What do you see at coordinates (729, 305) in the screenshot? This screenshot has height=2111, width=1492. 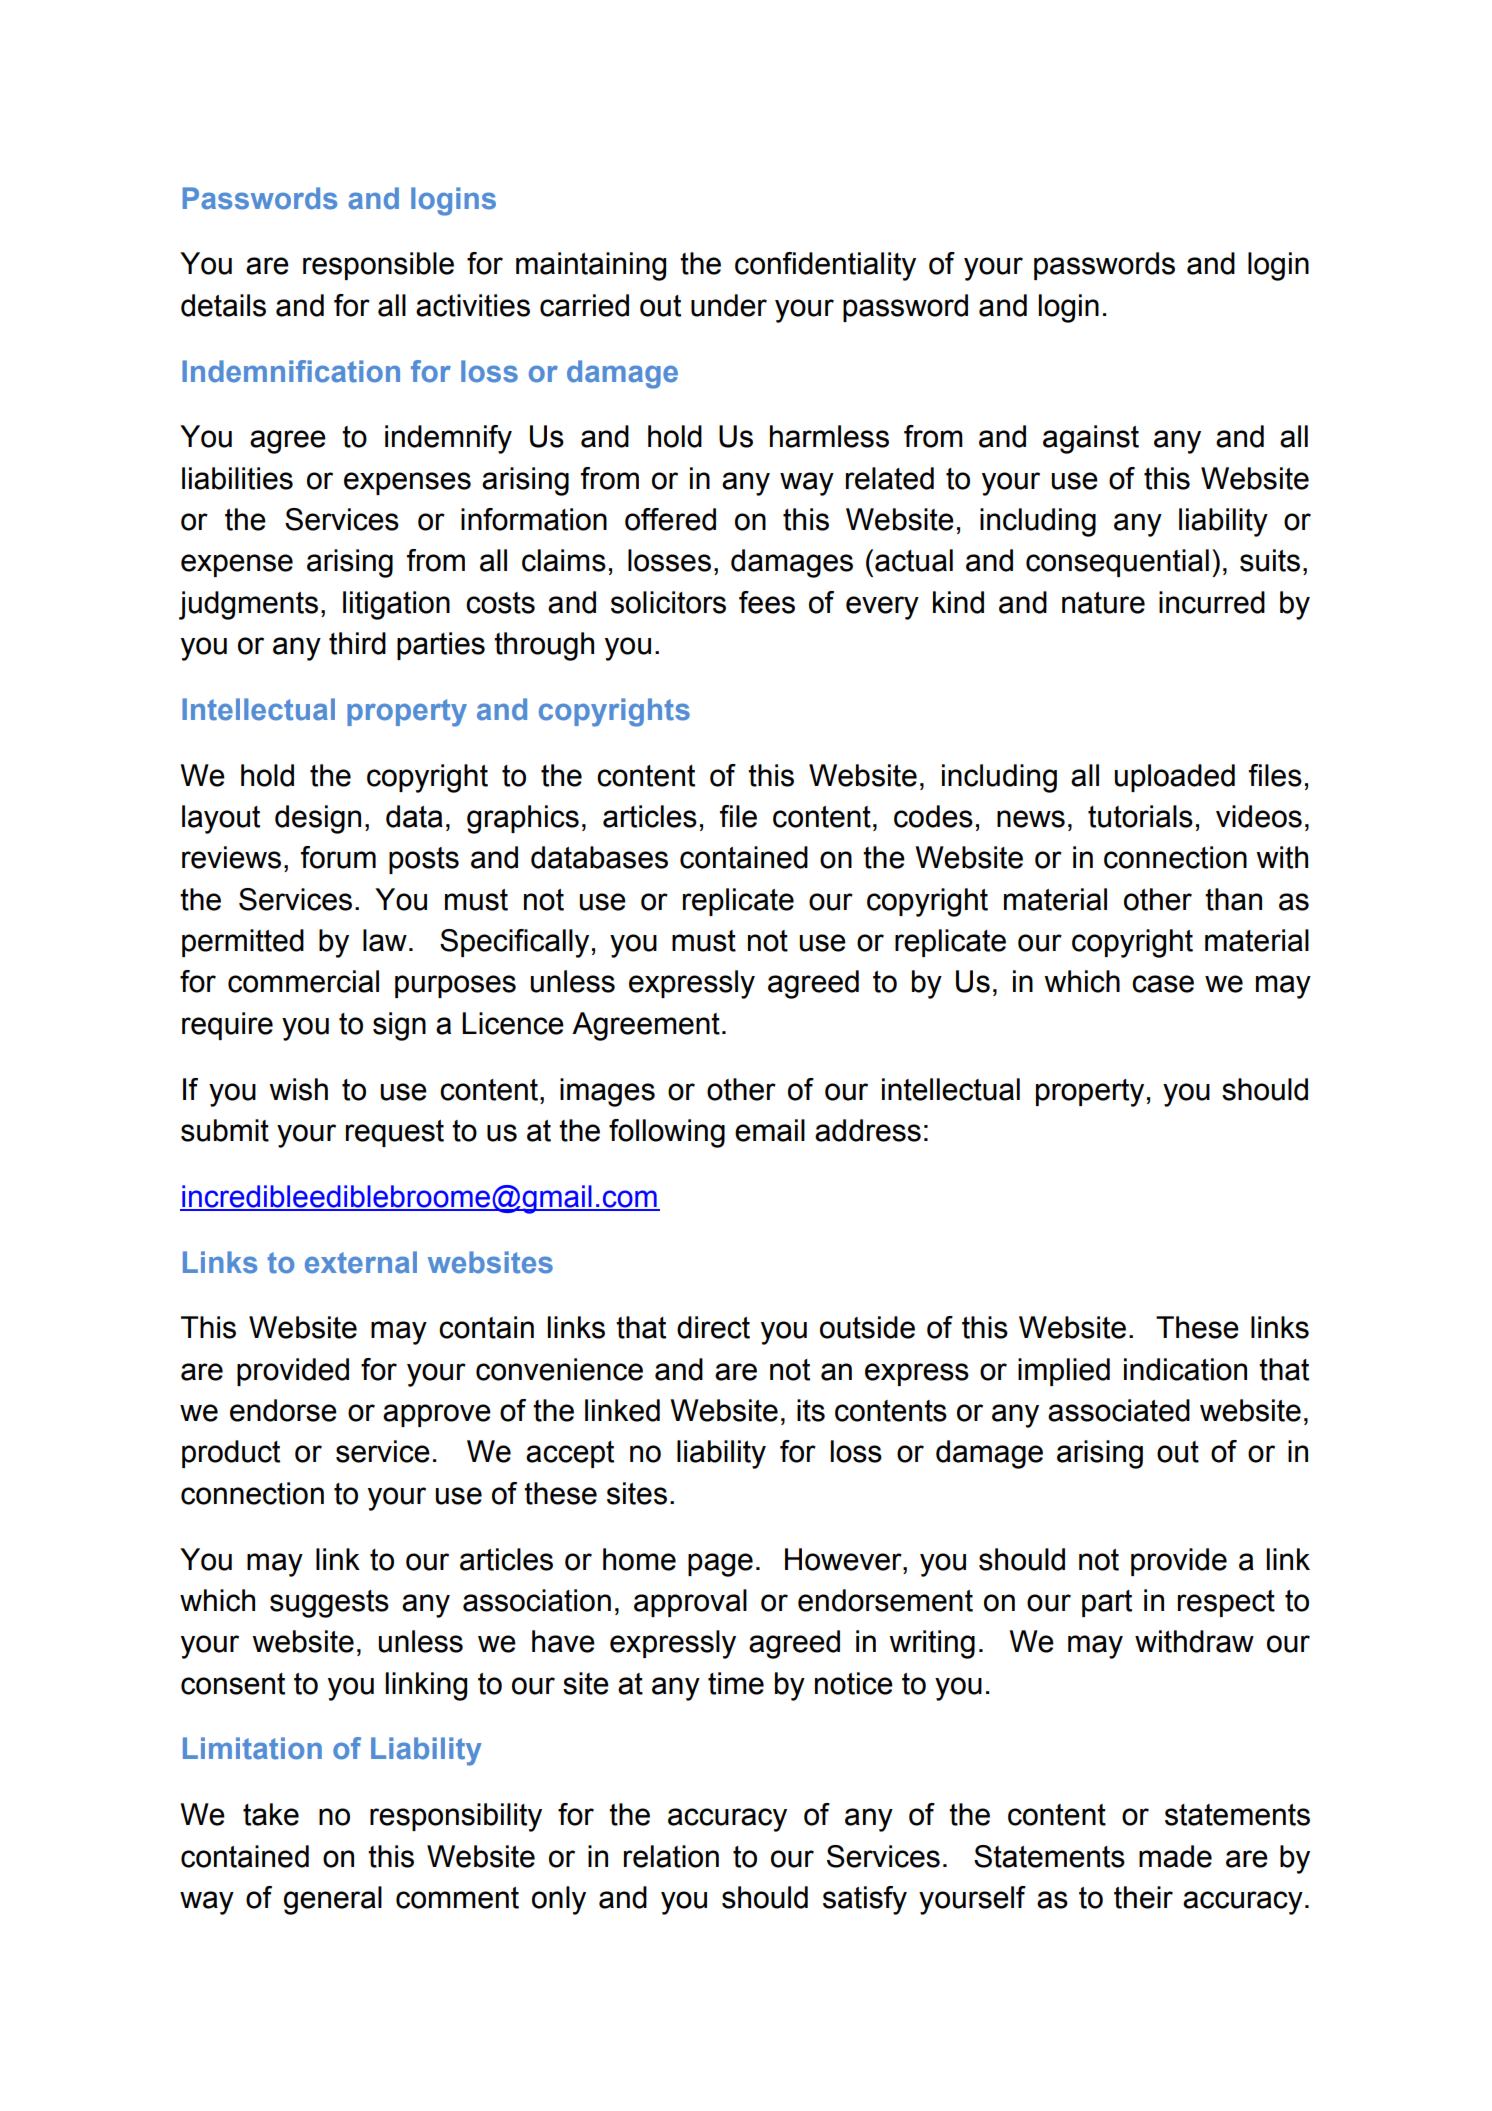 I see `under` at bounding box center [729, 305].
